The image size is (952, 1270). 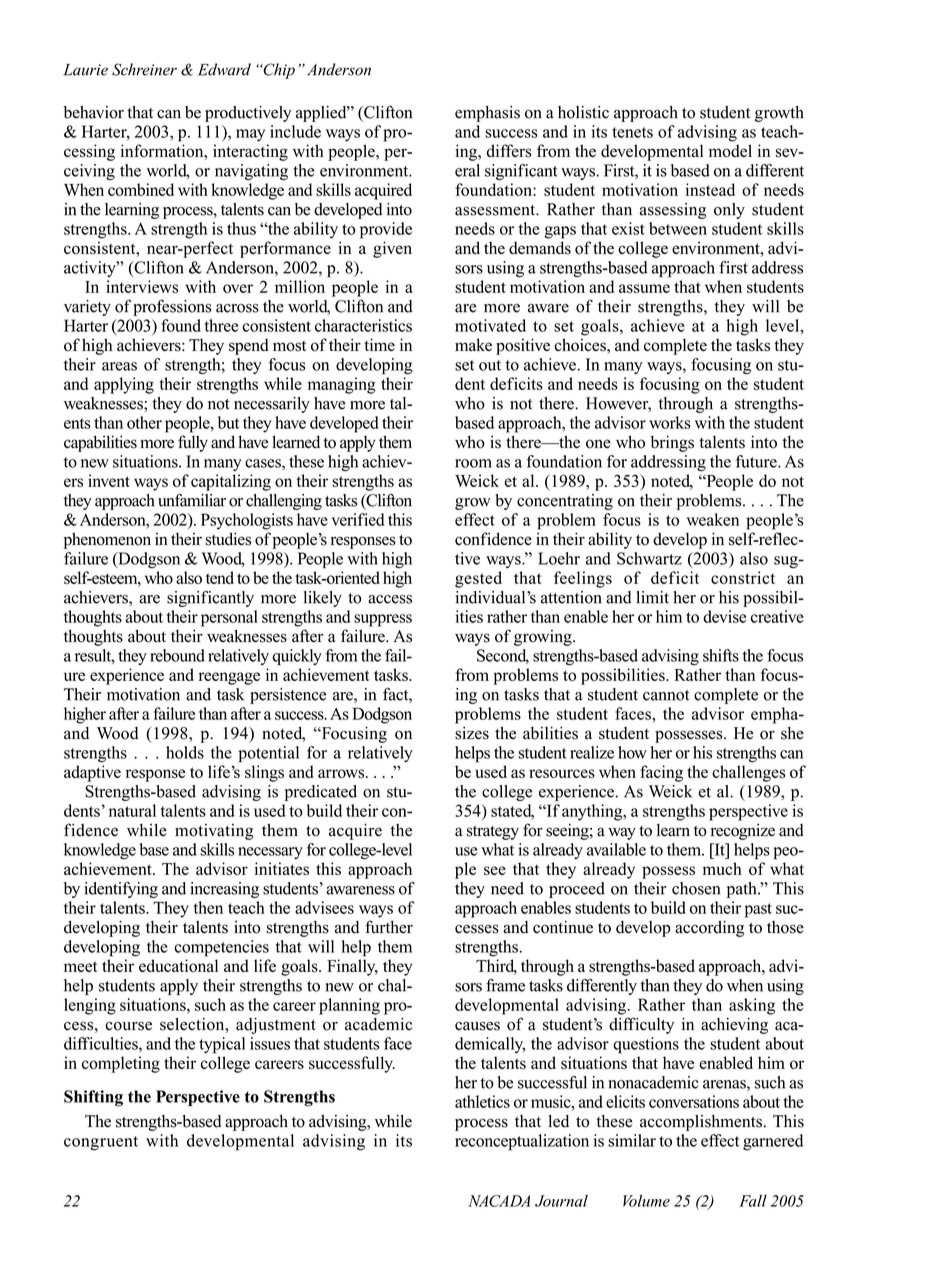 I want to click on include, so click(x=295, y=131).
